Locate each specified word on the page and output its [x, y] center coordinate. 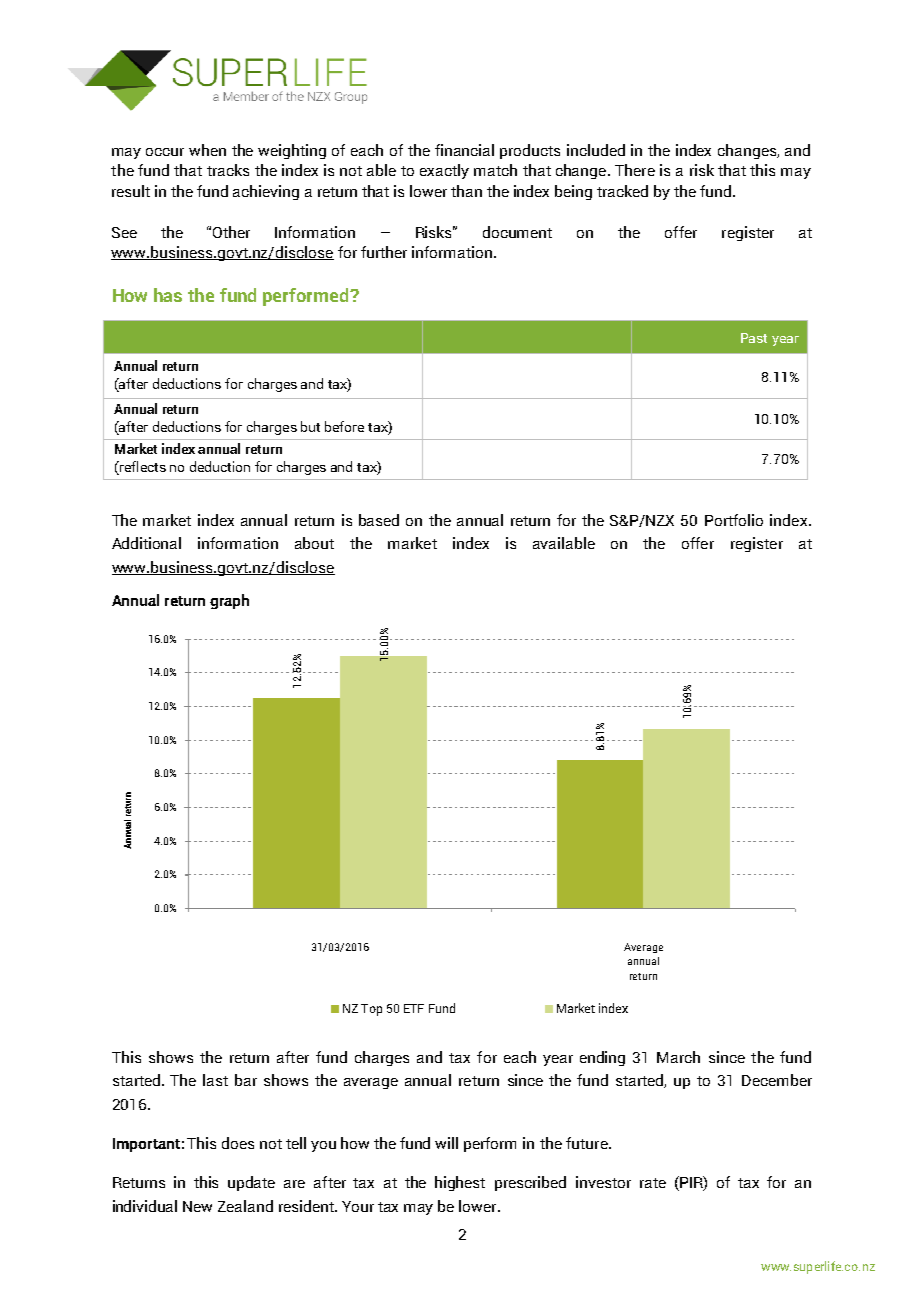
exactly [444, 171]
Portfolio [734, 520]
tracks [228, 170]
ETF [414, 1008]
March [678, 1057]
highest [460, 1183]
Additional [146, 543]
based [379, 520]
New [197, 1206]
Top [371, 1010]
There [635, 170]
